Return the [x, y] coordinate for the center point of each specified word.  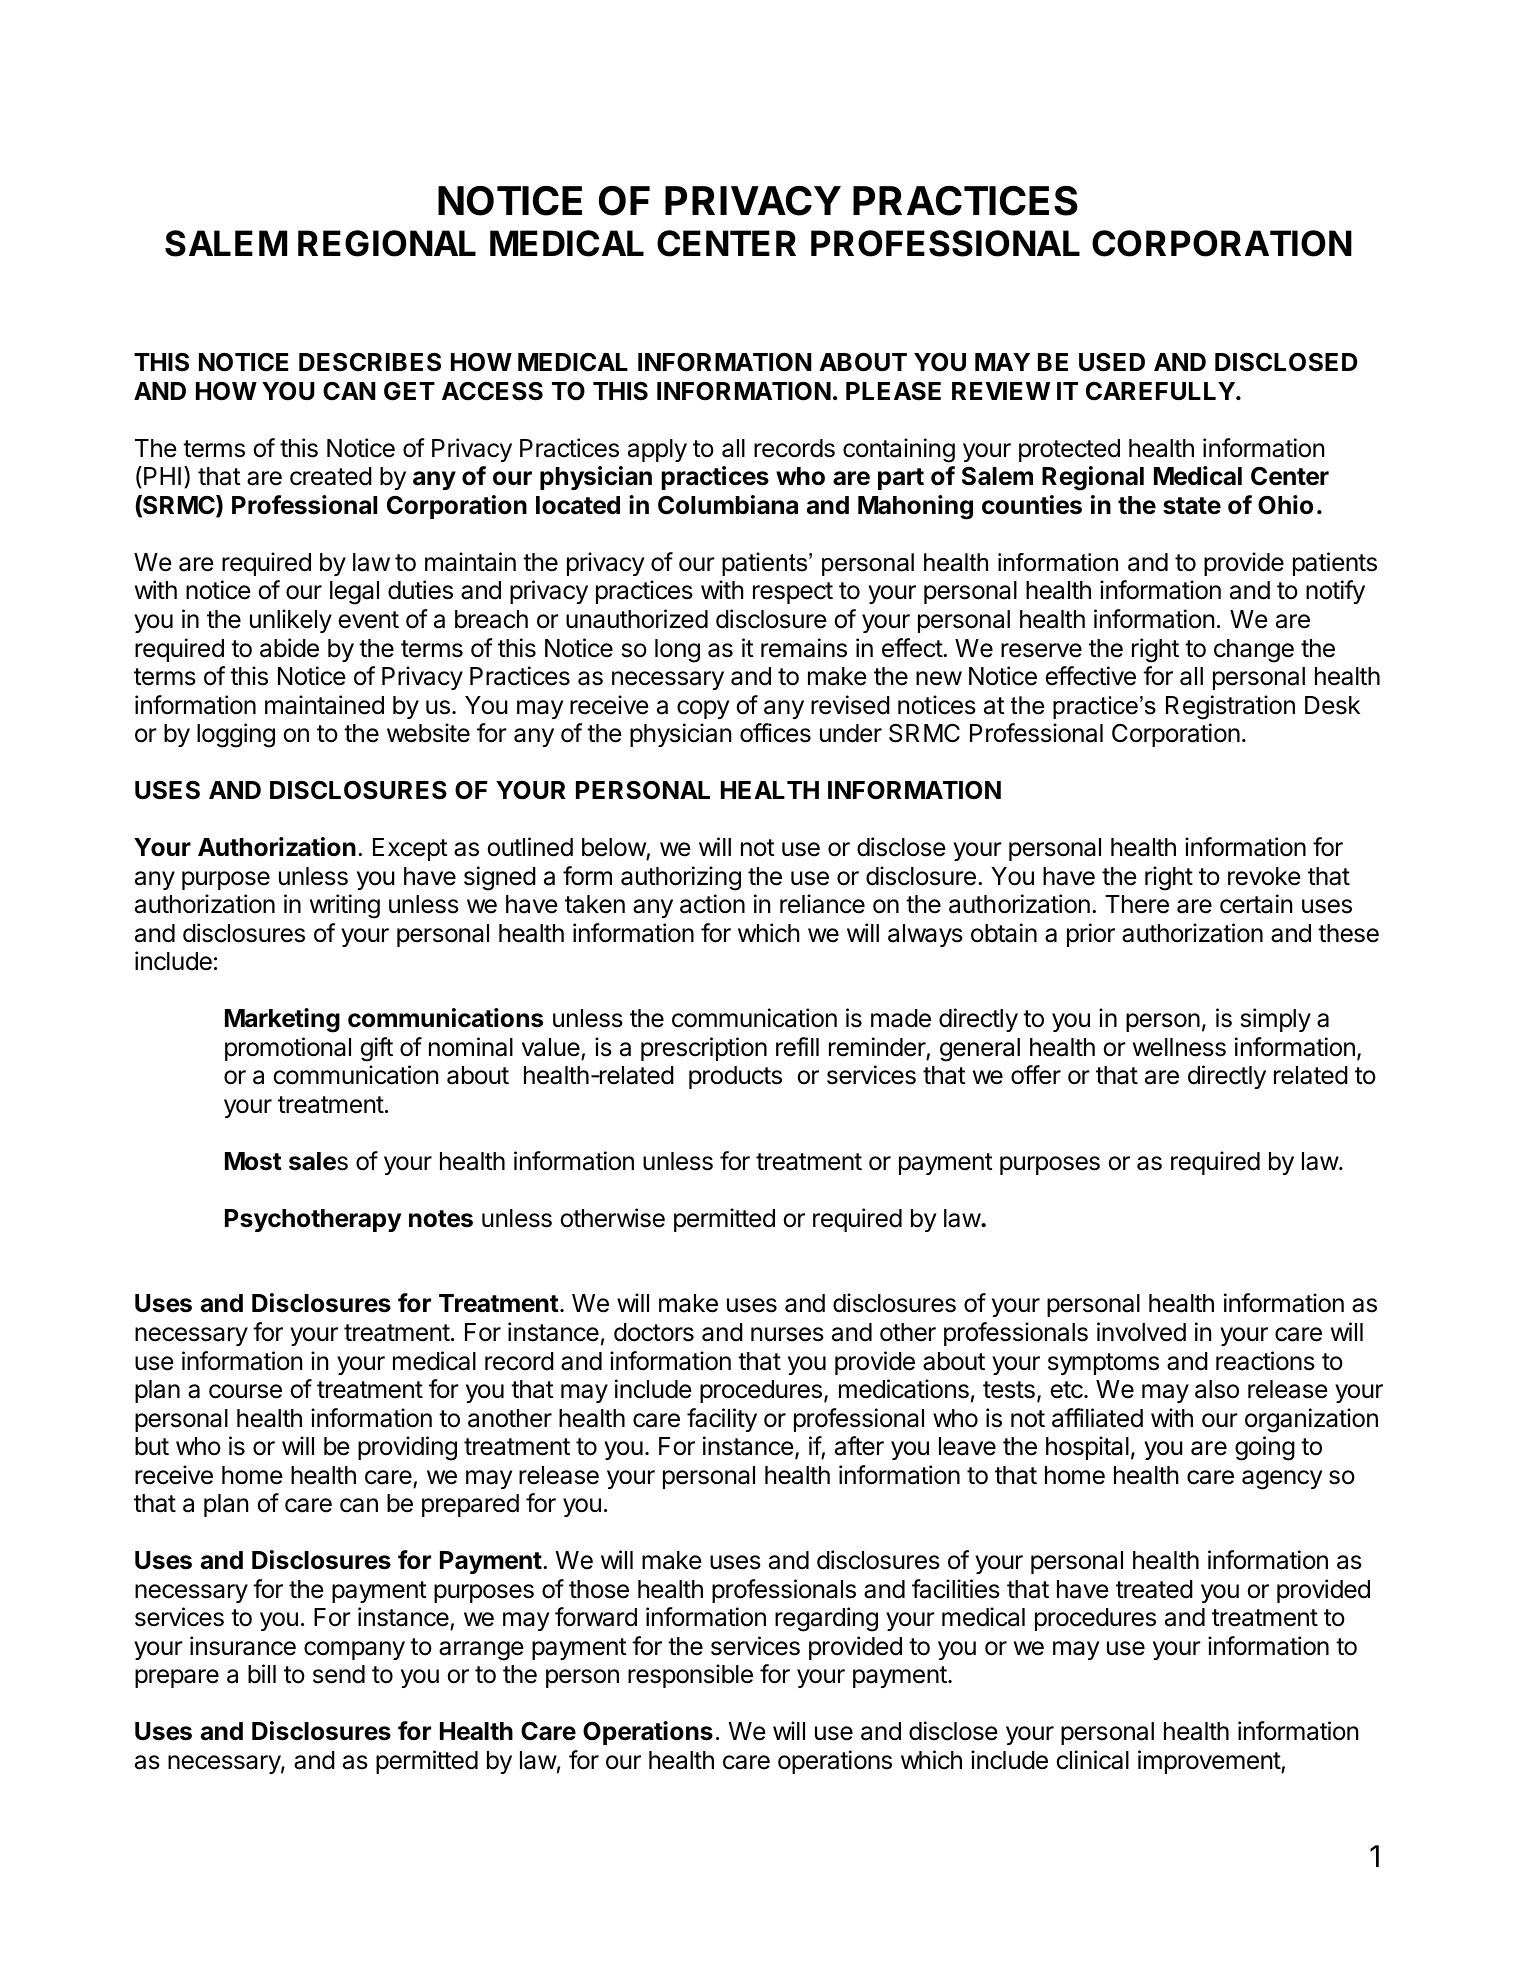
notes [441, 1219]
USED [1112, 362]
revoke [1264, 876]
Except [410, 849]
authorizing [681, 878]
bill [262, 1674]
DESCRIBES [370, 362]
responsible [690, 1676]
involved [1141, 1332]
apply [657, 450]
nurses [787, 1334]
